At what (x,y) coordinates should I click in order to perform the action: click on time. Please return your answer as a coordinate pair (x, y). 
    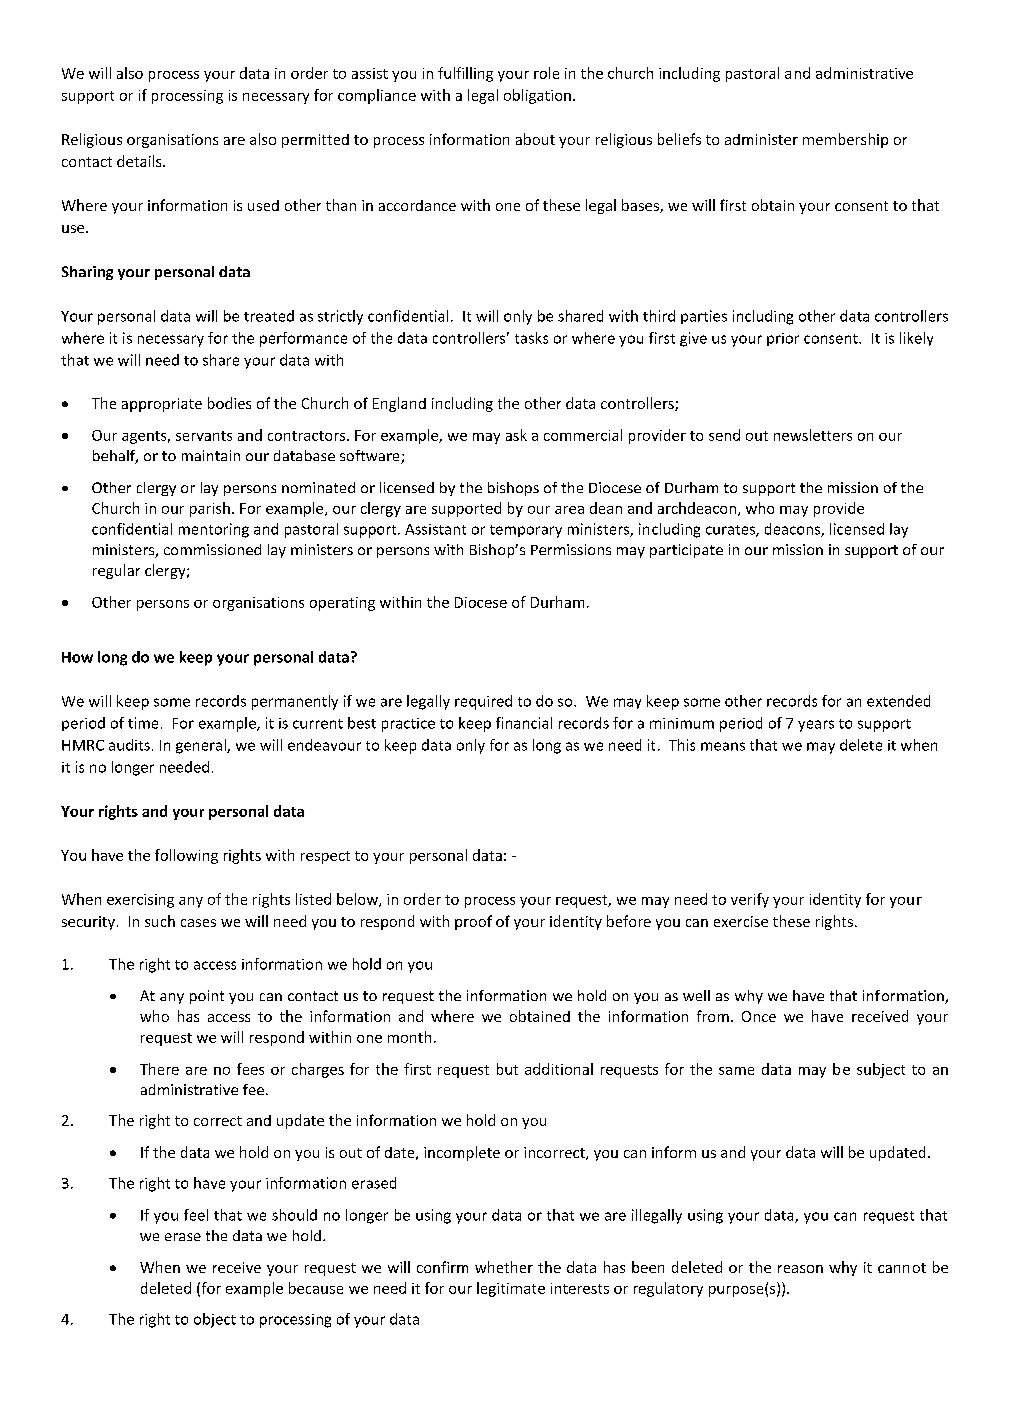
    Looking at the image, I should click on (143, 723).
